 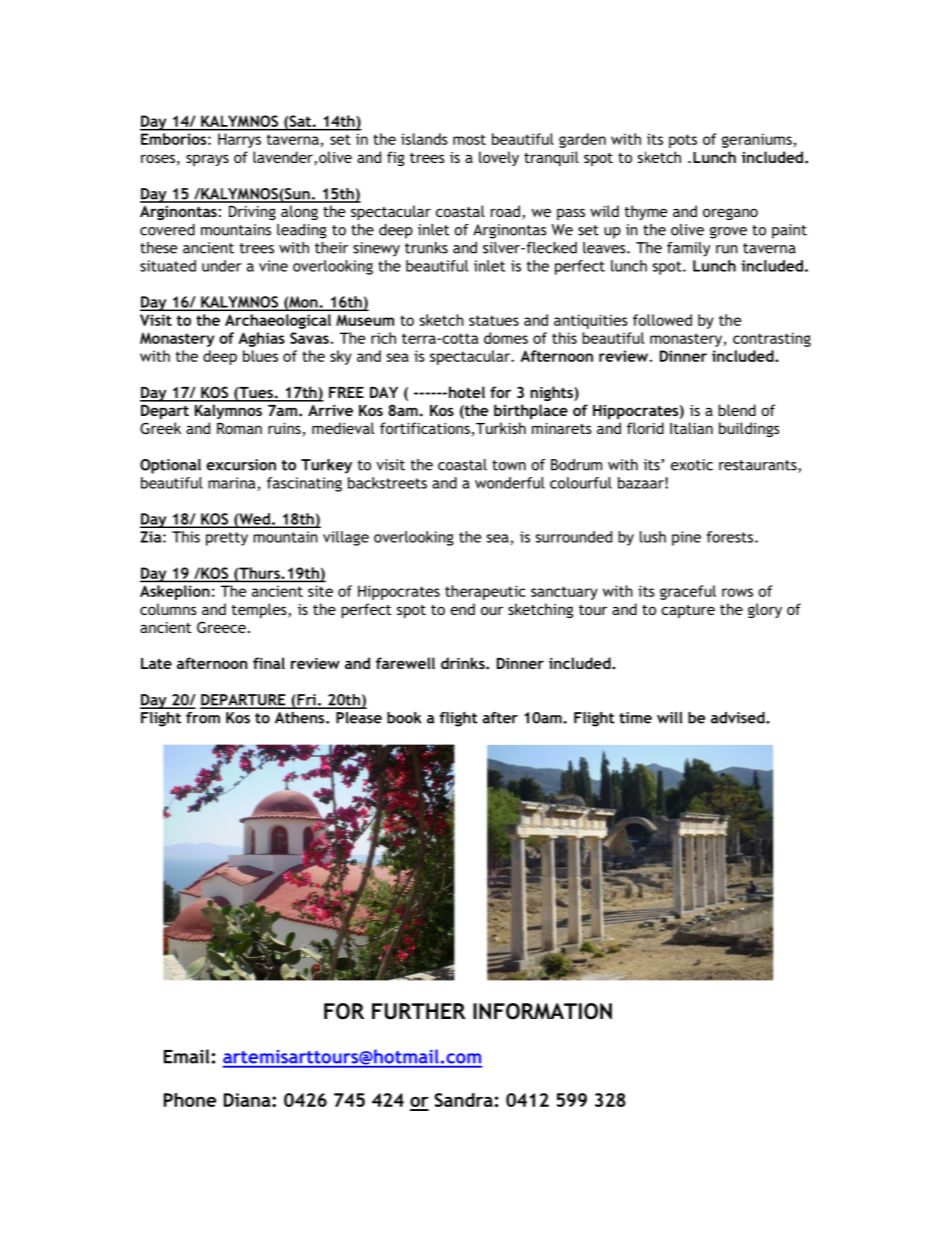 What do you see at coordinates (506, 338) in the screenshot?
I see `domes` at bounding box center [506, 338].
